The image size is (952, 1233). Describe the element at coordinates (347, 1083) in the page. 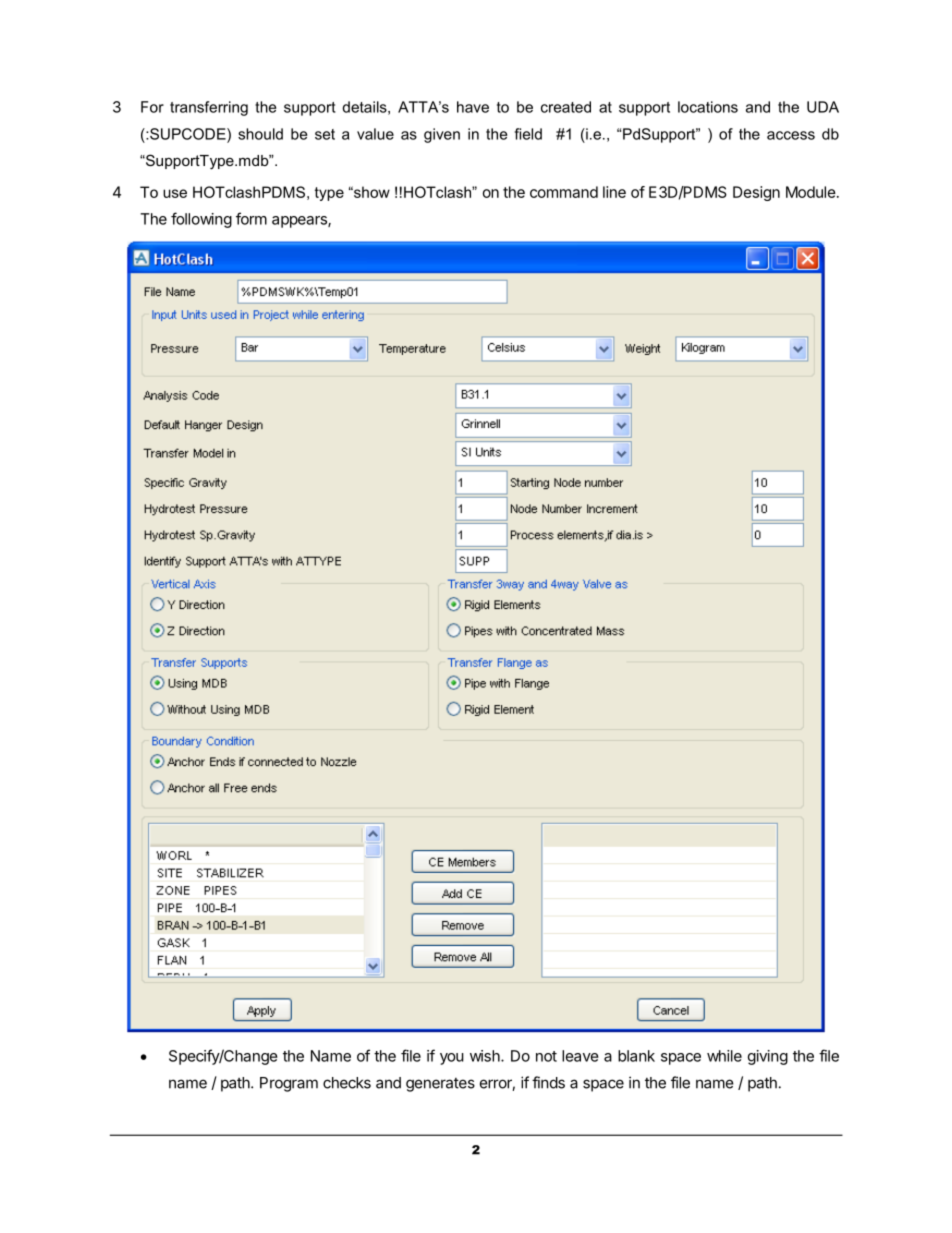

I see `checks` at that location.
